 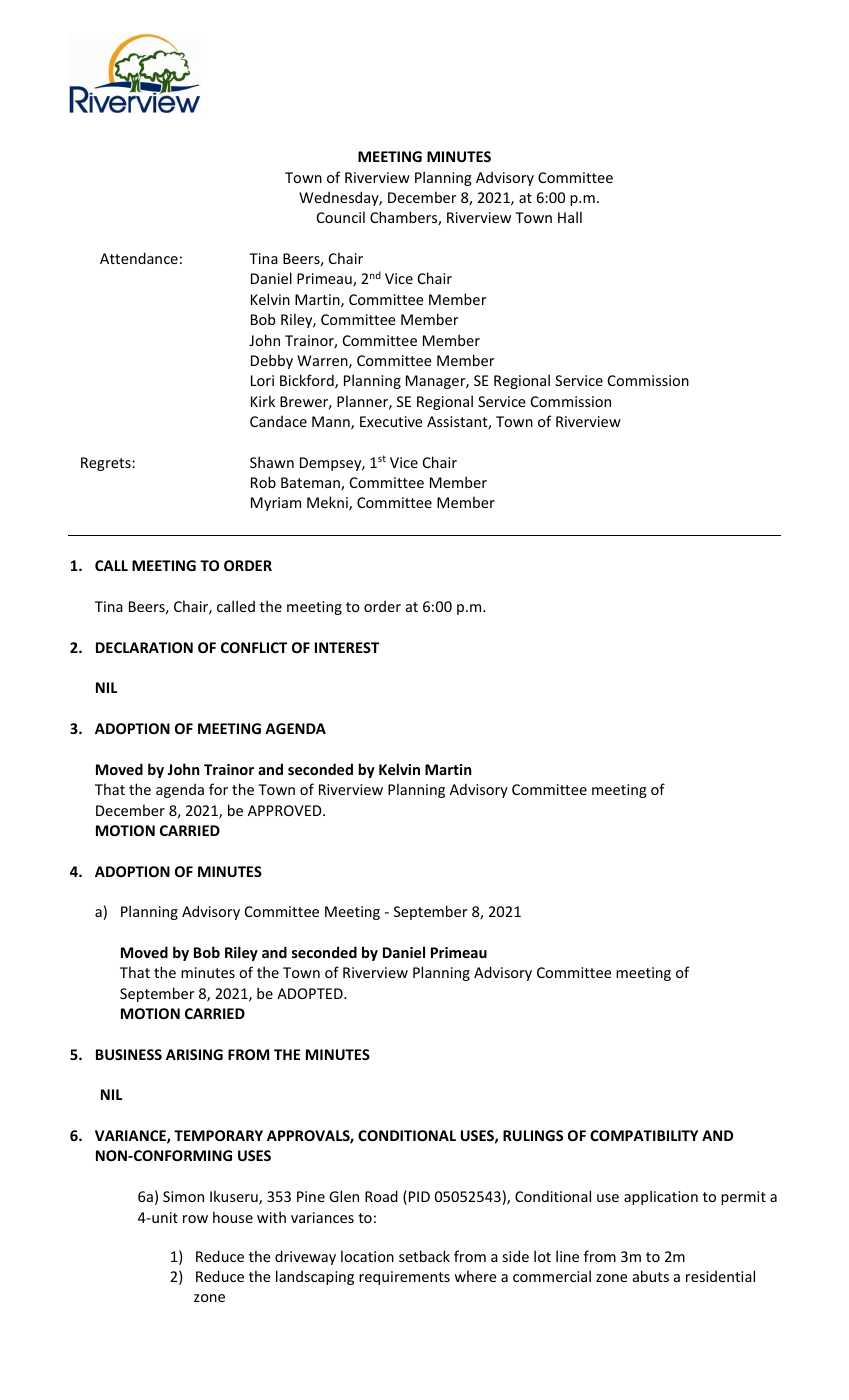 I want to click on Executive, so click(x=391, y=421).
